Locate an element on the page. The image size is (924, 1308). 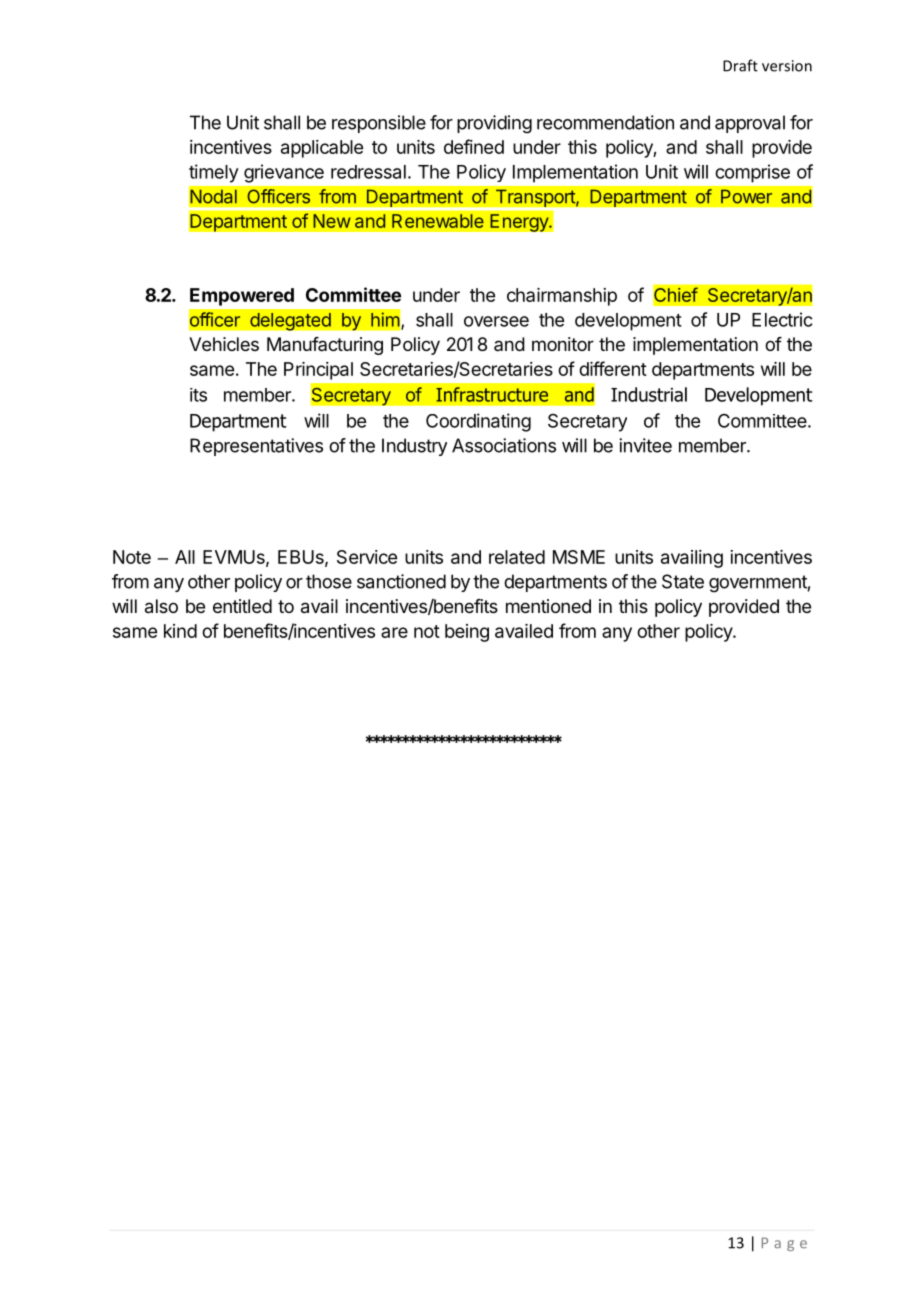
entitled is located at coordinates (242, 606).
